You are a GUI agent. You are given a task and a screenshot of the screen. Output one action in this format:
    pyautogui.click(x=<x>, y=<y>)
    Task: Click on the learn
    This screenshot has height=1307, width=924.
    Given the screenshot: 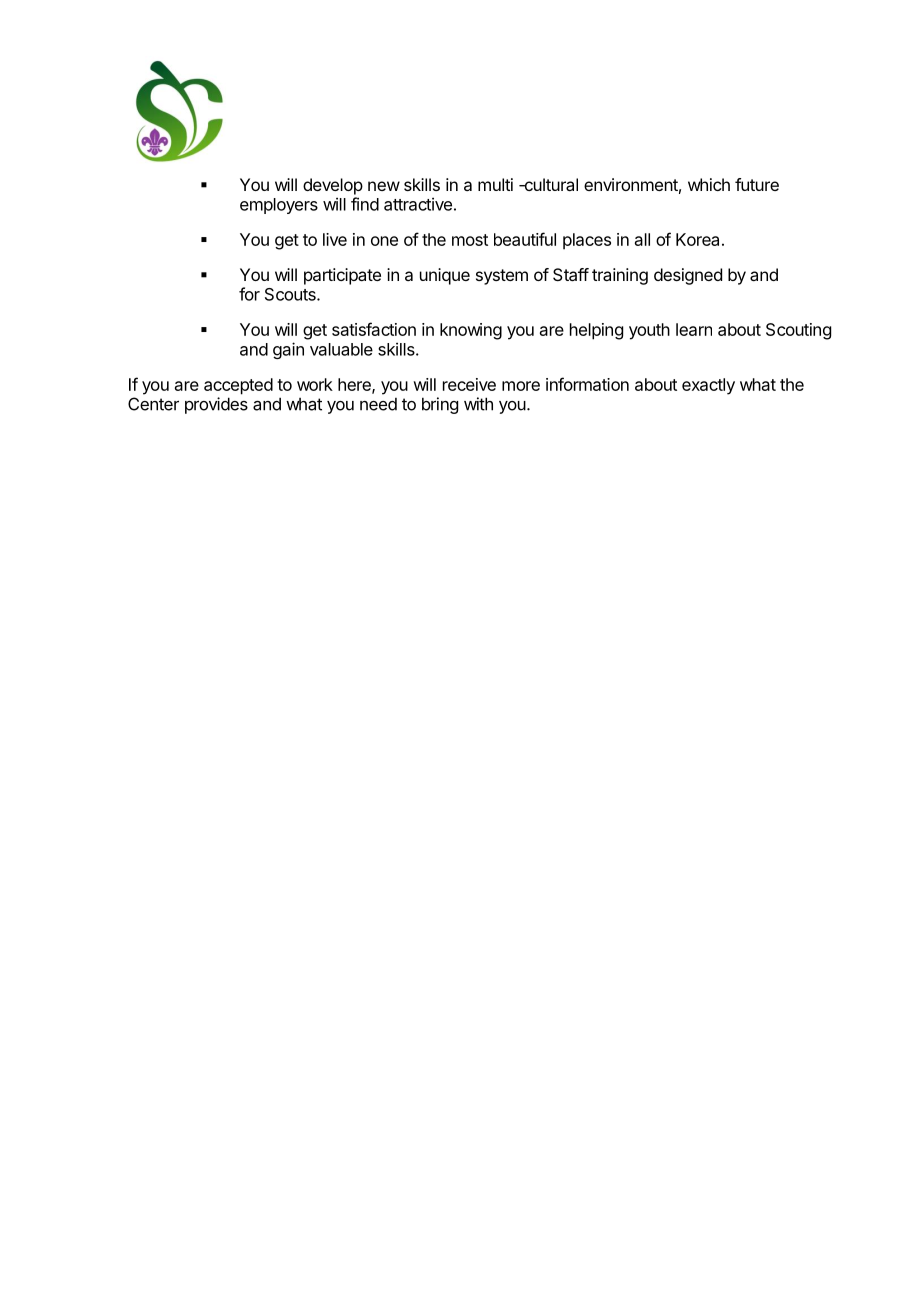 What is the action you would take?
    pyautogui.click(x=694, y=329)
